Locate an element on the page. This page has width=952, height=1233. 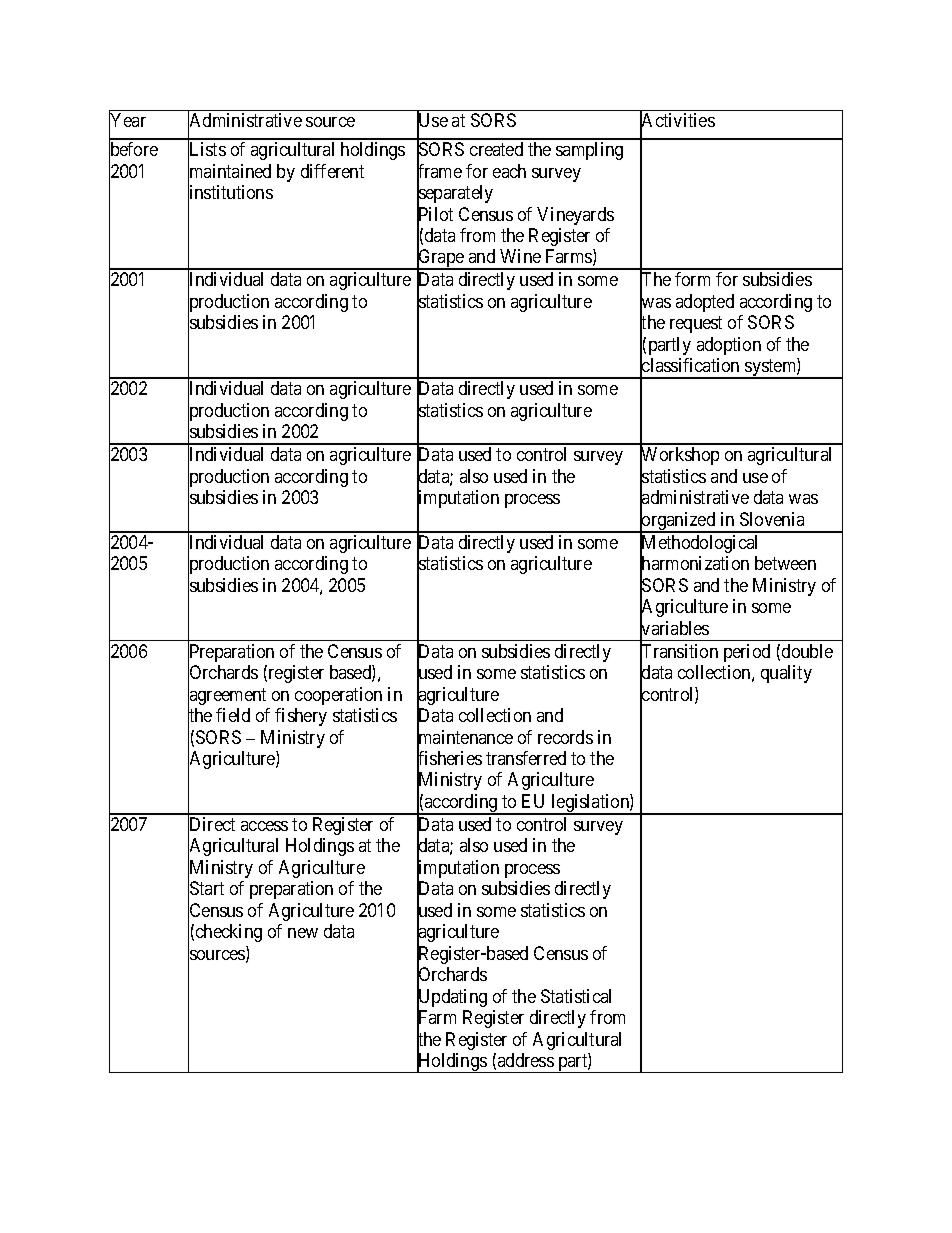
maintained is located at coordinates (229, 172).
